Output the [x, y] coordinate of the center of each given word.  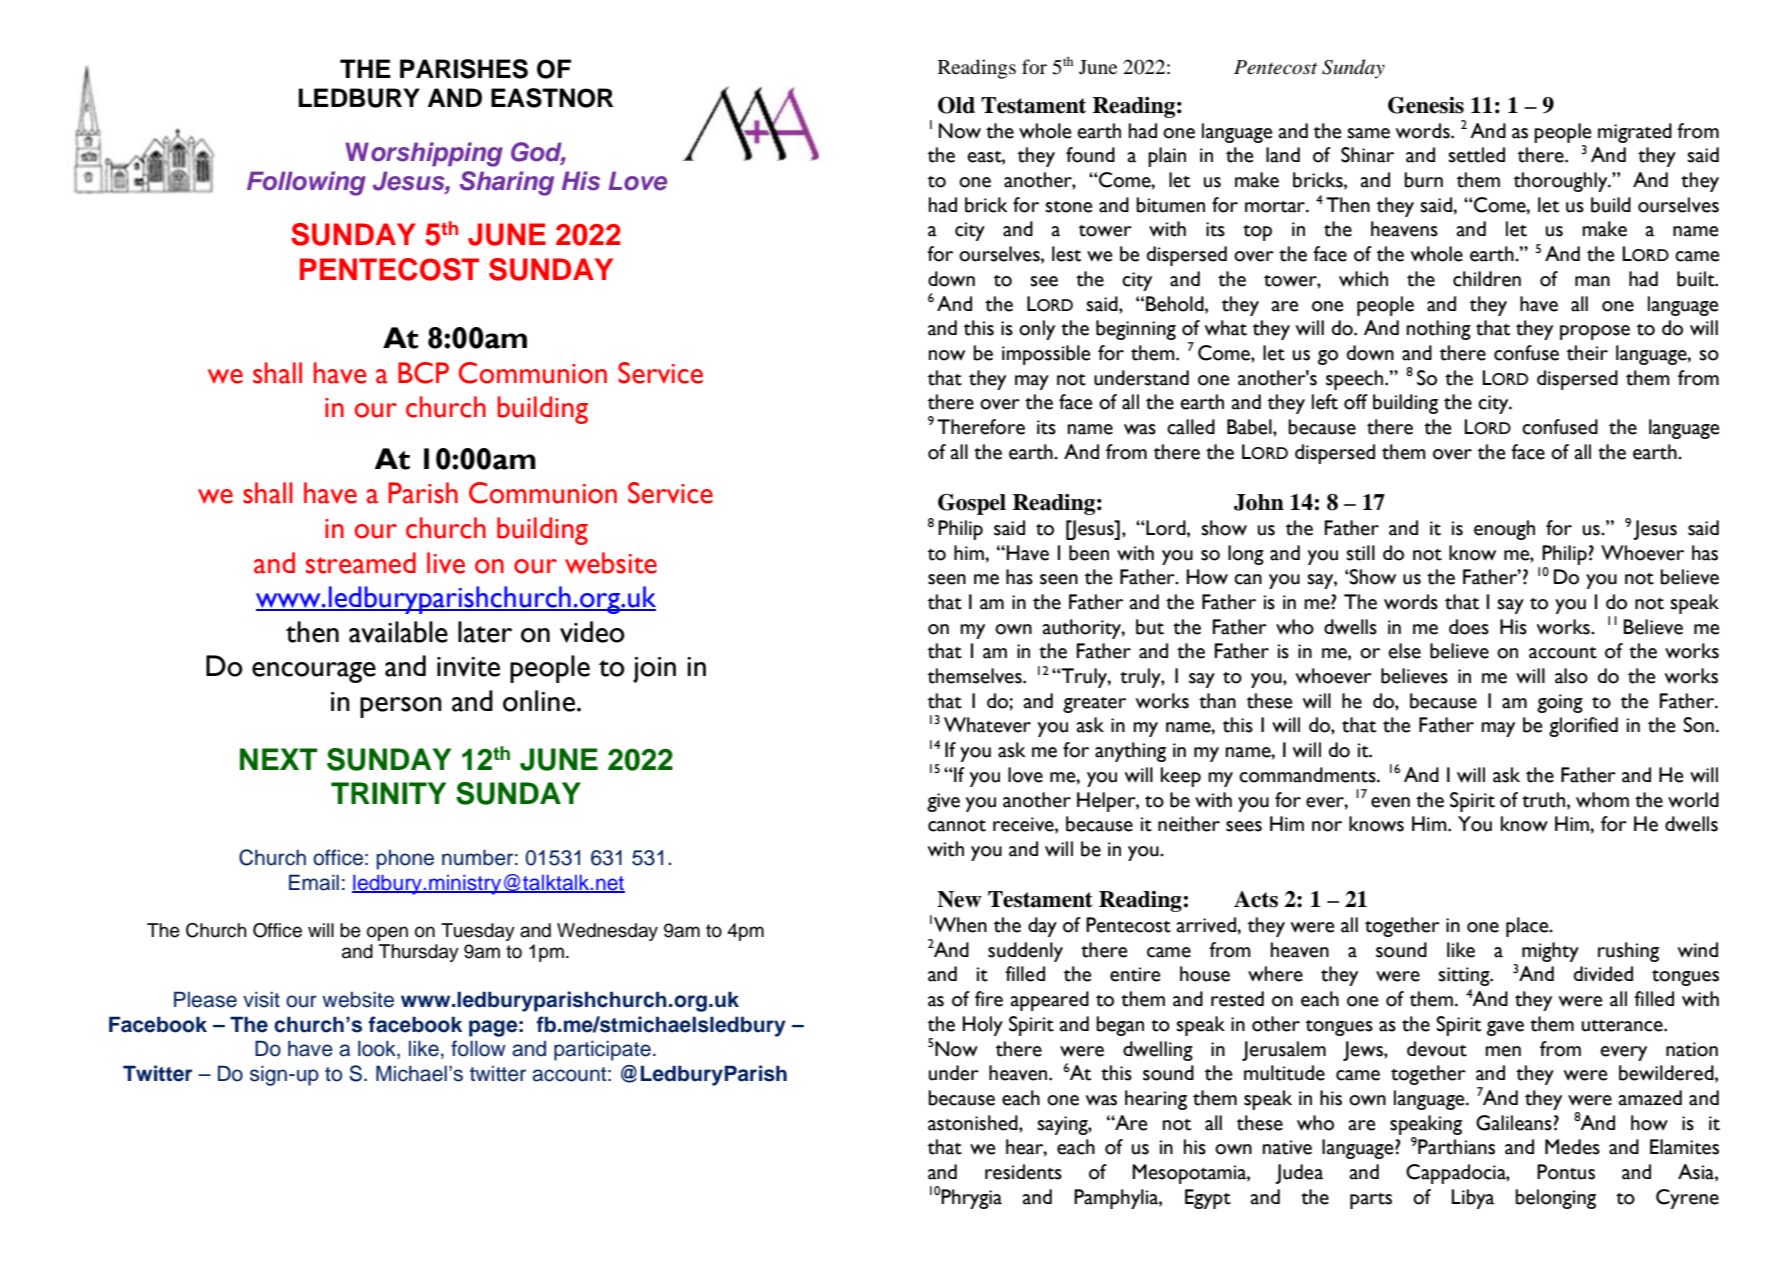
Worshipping [424, 154]
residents [1023, 1172]
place [1528, 927]
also [1571, 676]
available [398, 632]
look [378, 1049]
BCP [423, 373]
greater [1094, 705]
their [1587, 353]
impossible [1046, 355]
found [1090, 155]
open [387, 933]
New [959, 899]
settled [1476, 155]
